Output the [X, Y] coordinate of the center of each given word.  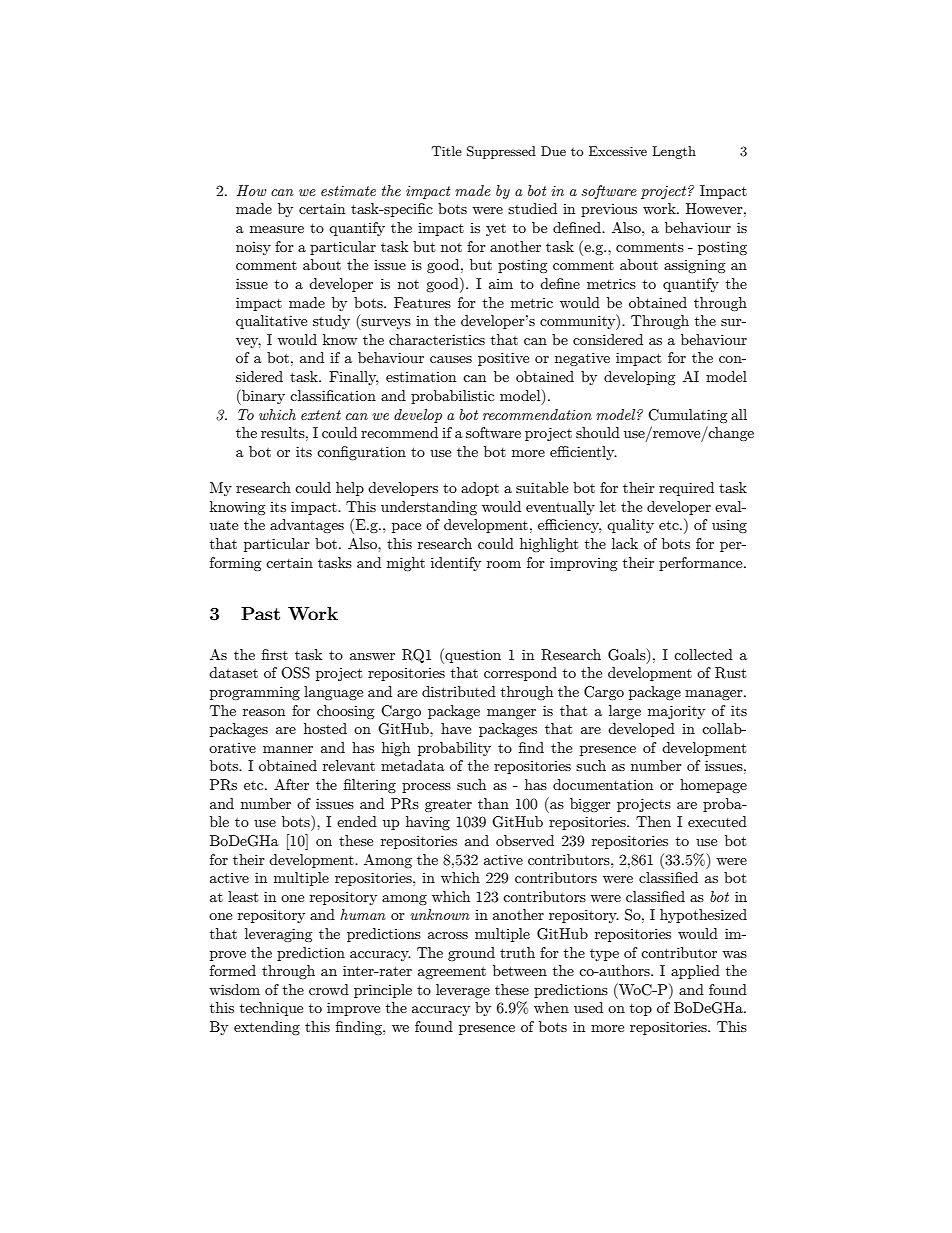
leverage [463, 991]
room [504, 564]
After [291, 784]
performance [702, 564]
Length [674, 152]
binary [262, 397]
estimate [348, 191]
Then [653, 821]
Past [260, 613]
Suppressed [501, 152]
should [598, 432]
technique [271, 1009]
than [493, 803]
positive [503, 359]
